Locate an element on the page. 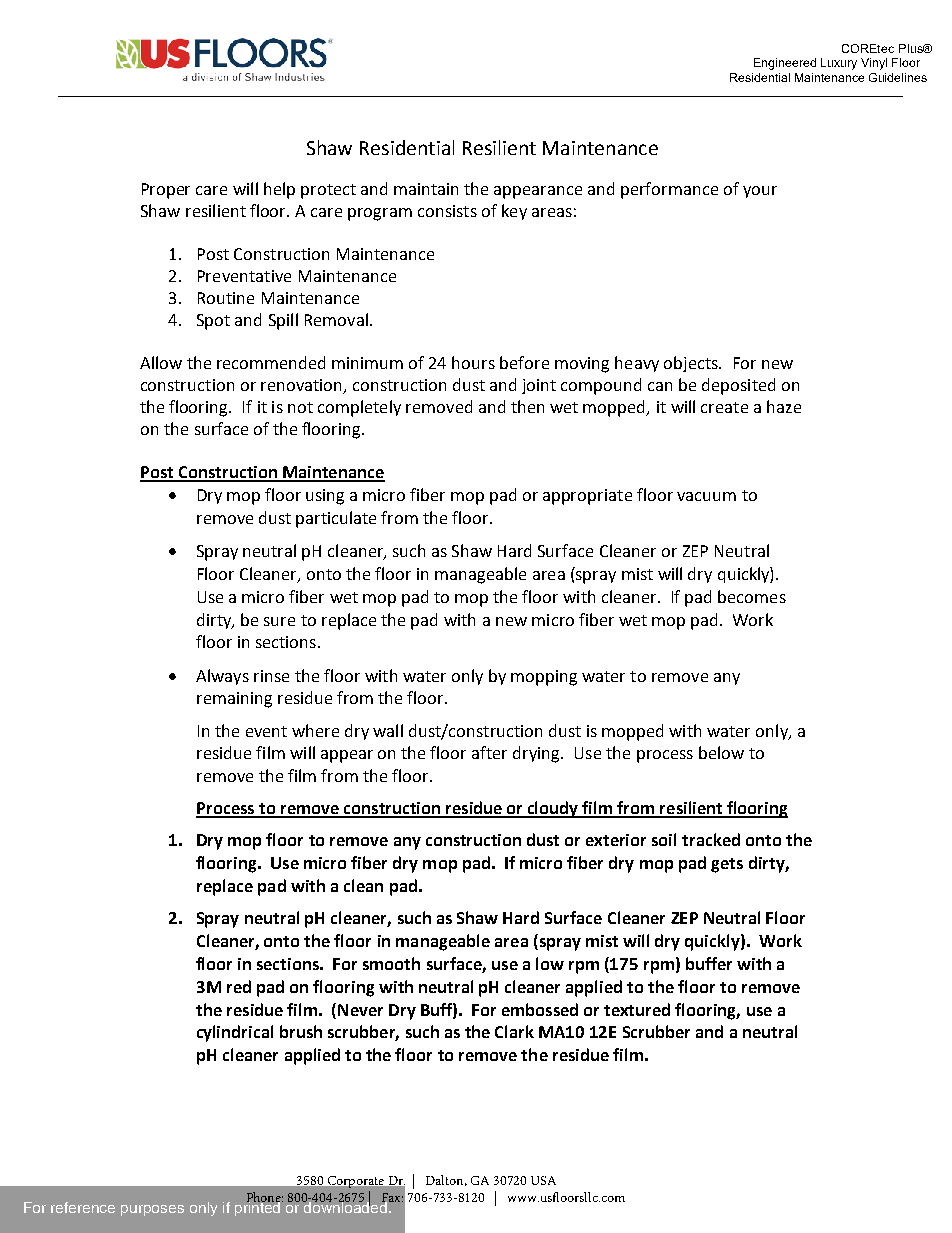  haze is located at coordinates (784, 406).
